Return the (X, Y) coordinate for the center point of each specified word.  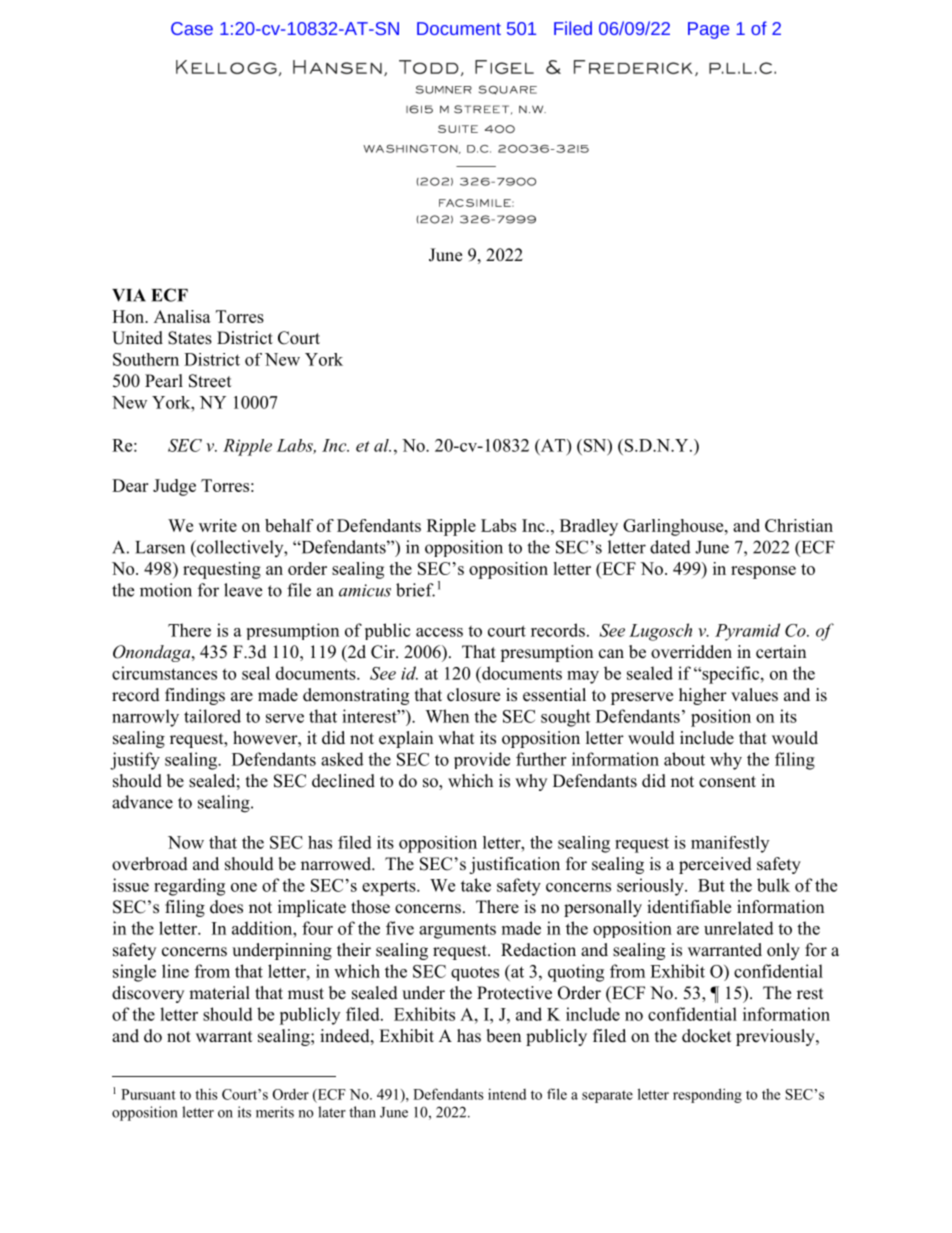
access (439, 632)
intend (507, 1094)
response (763, 572)
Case (192, 28)
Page (708, 30)
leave (243, 590)
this (206, 1094)
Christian (799, 525)
